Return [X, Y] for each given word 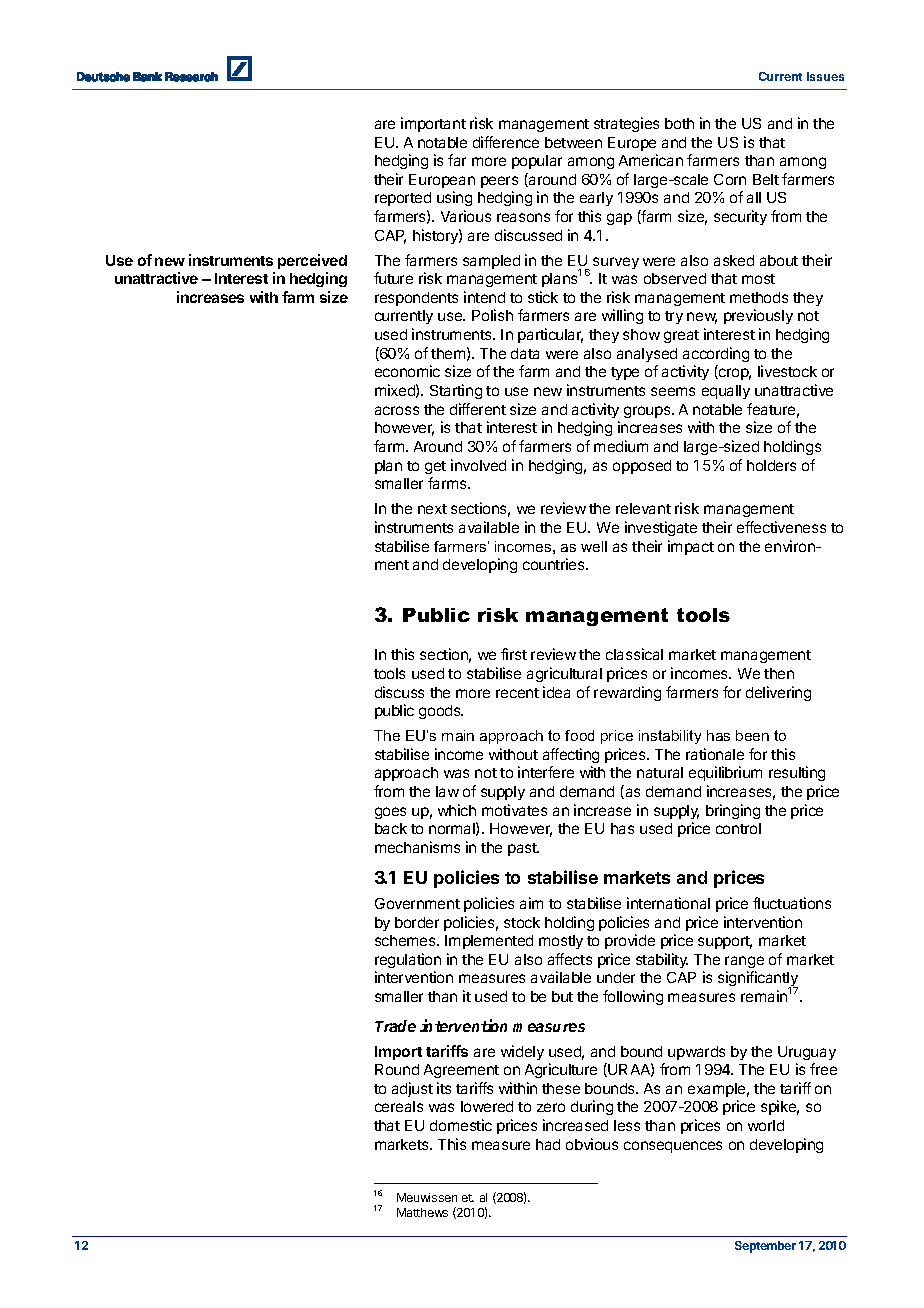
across [397, 410]
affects [570, 959]
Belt [766, 179]
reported [403, 199]
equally [726, 392]
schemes [406, 940]
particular [550, 335]
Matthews [422, 1212]
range [744, 962]
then [779, 673]
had [548, 1144]
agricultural [564, 674]
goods [441, 712]
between [573, 142]
